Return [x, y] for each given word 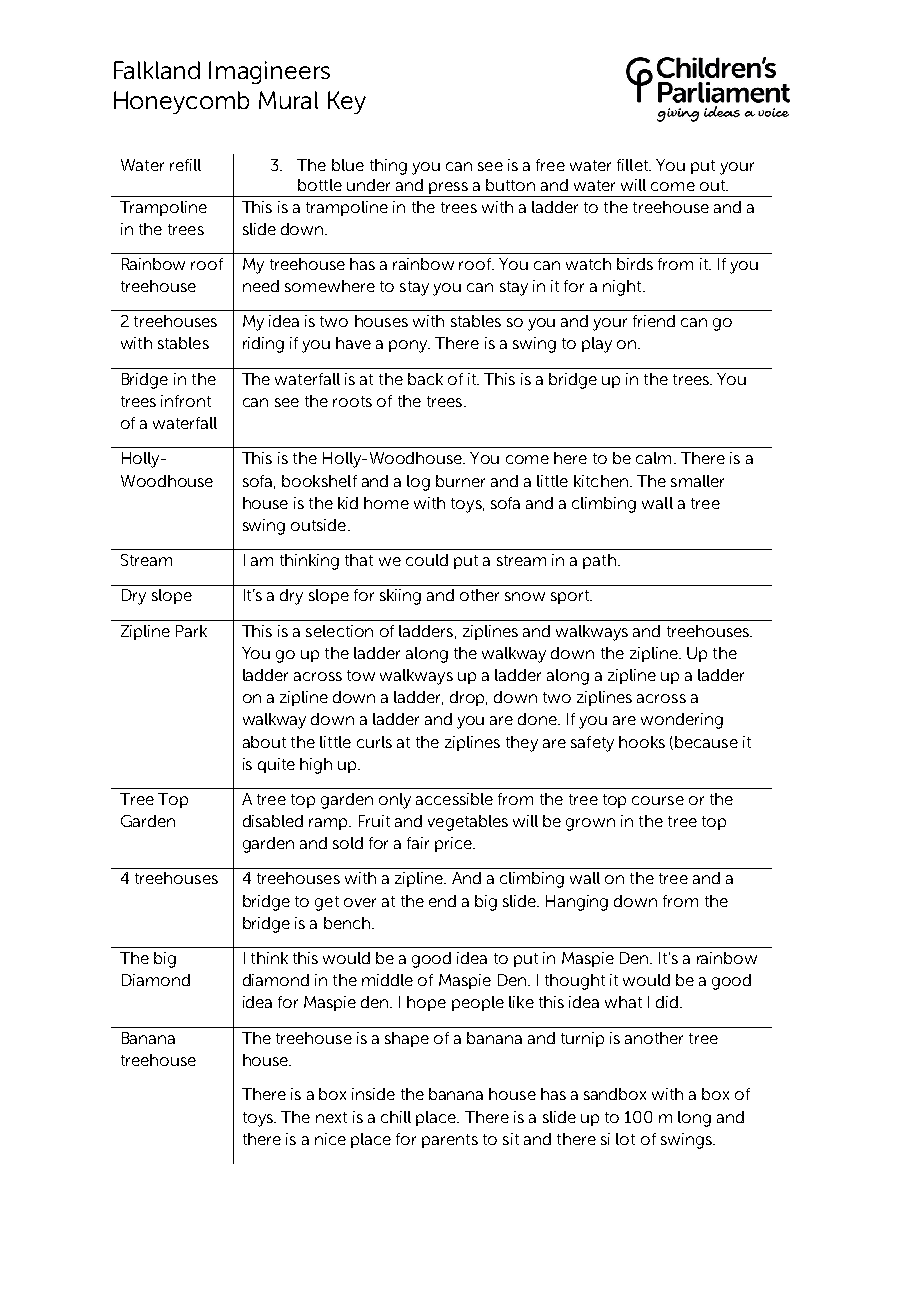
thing [388, 167]
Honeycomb [181, 102]
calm [653, 458]
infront [186, 401]
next [331, 1117]
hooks [642, 742]
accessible [454, 799]
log [418, 483]
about [264, 742]
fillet [634, 165]
